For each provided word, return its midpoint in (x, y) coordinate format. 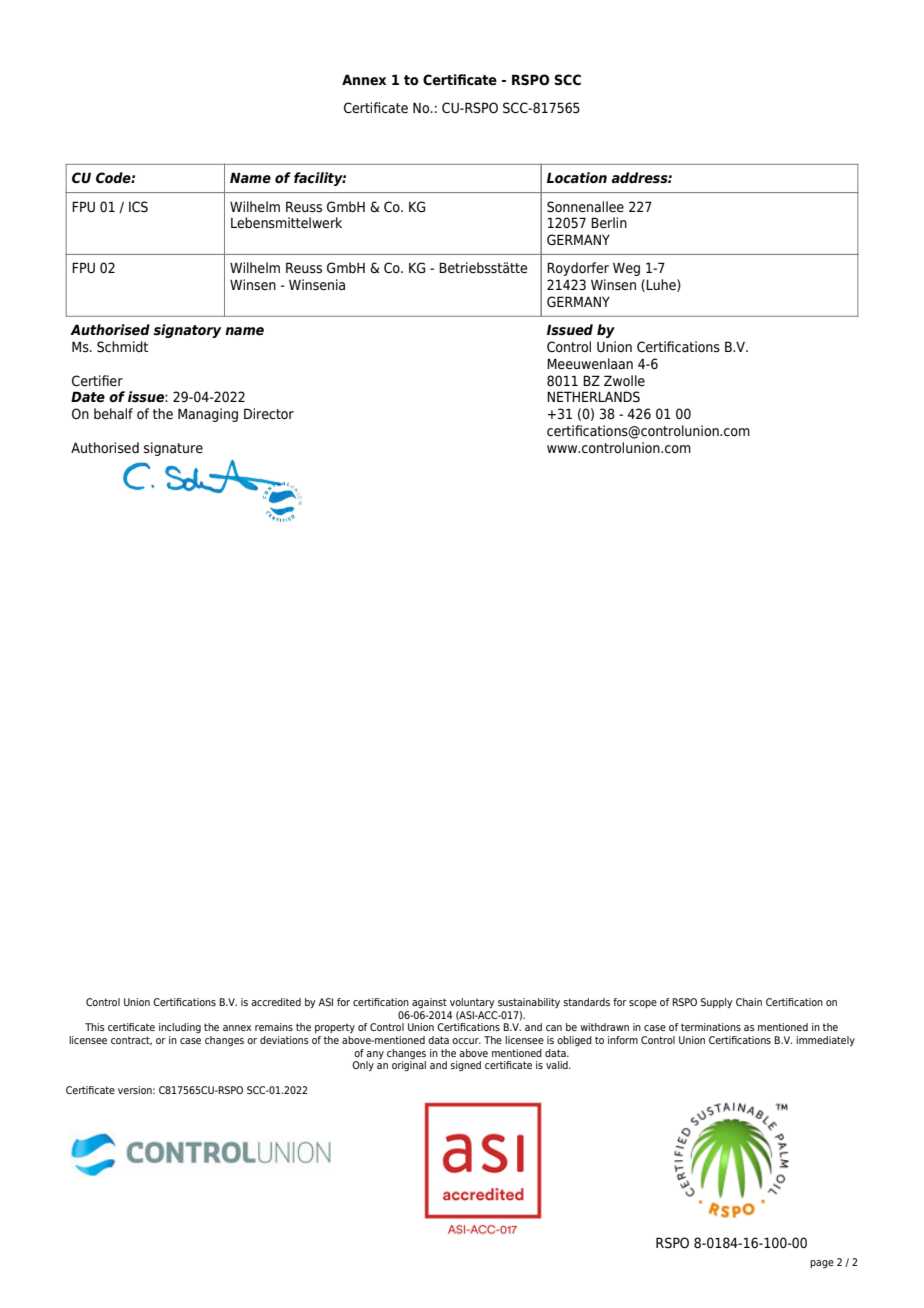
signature (173, 449)
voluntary (472, 1003)
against (429, 1003)
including (180, 1028)
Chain (749, 1002)
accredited (276, 1002)
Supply (717, 1003)
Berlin (609, 223)
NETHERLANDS (593, 397)
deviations (284, 1040)
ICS (138, 207)
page (822, 1264)
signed (465, 1066)
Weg (626, 269)
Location (577, 178)
